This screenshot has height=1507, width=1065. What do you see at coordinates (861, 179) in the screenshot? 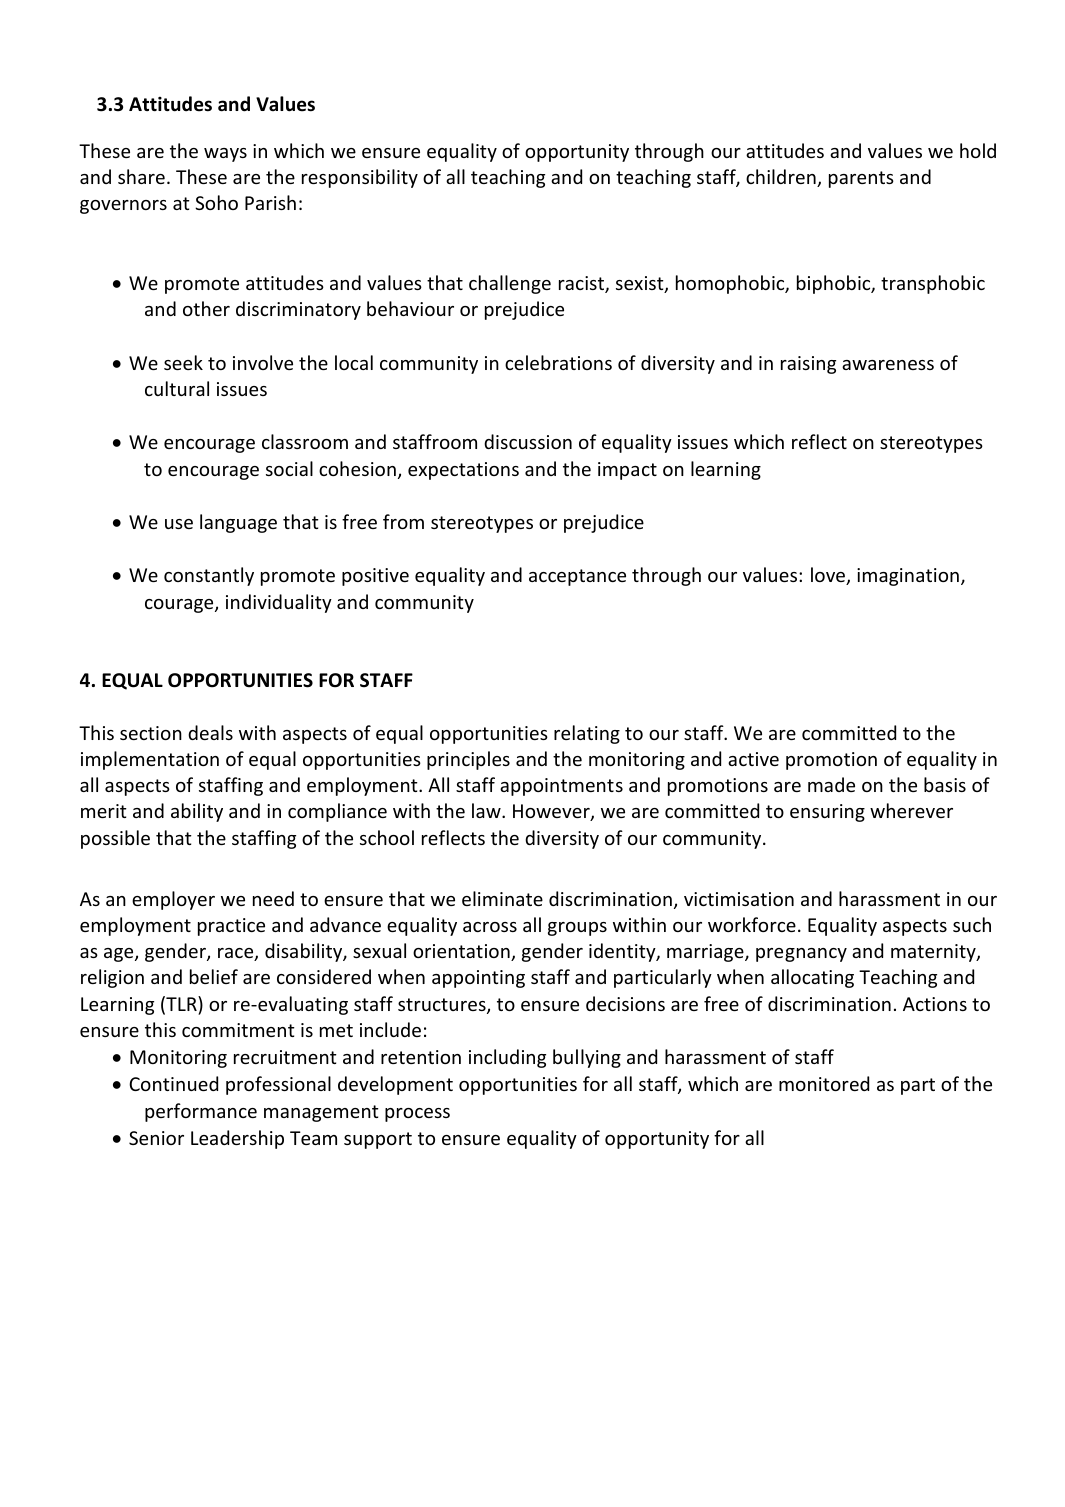
I see `parents` at bounding box center [861, 179].
